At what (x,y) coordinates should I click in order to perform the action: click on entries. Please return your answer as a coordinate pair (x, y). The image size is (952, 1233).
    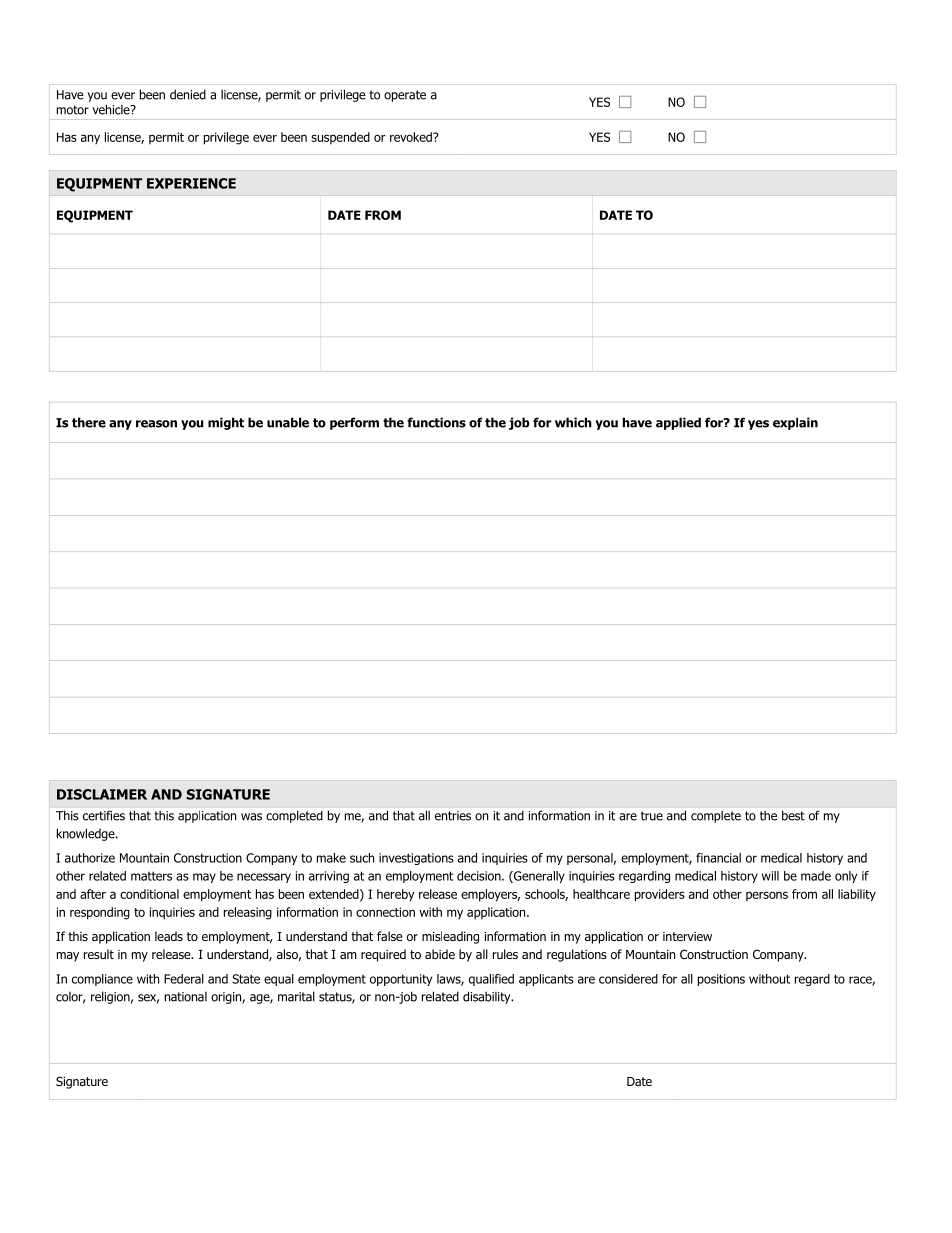
    Looking at the image, I should click on (453, 816).
